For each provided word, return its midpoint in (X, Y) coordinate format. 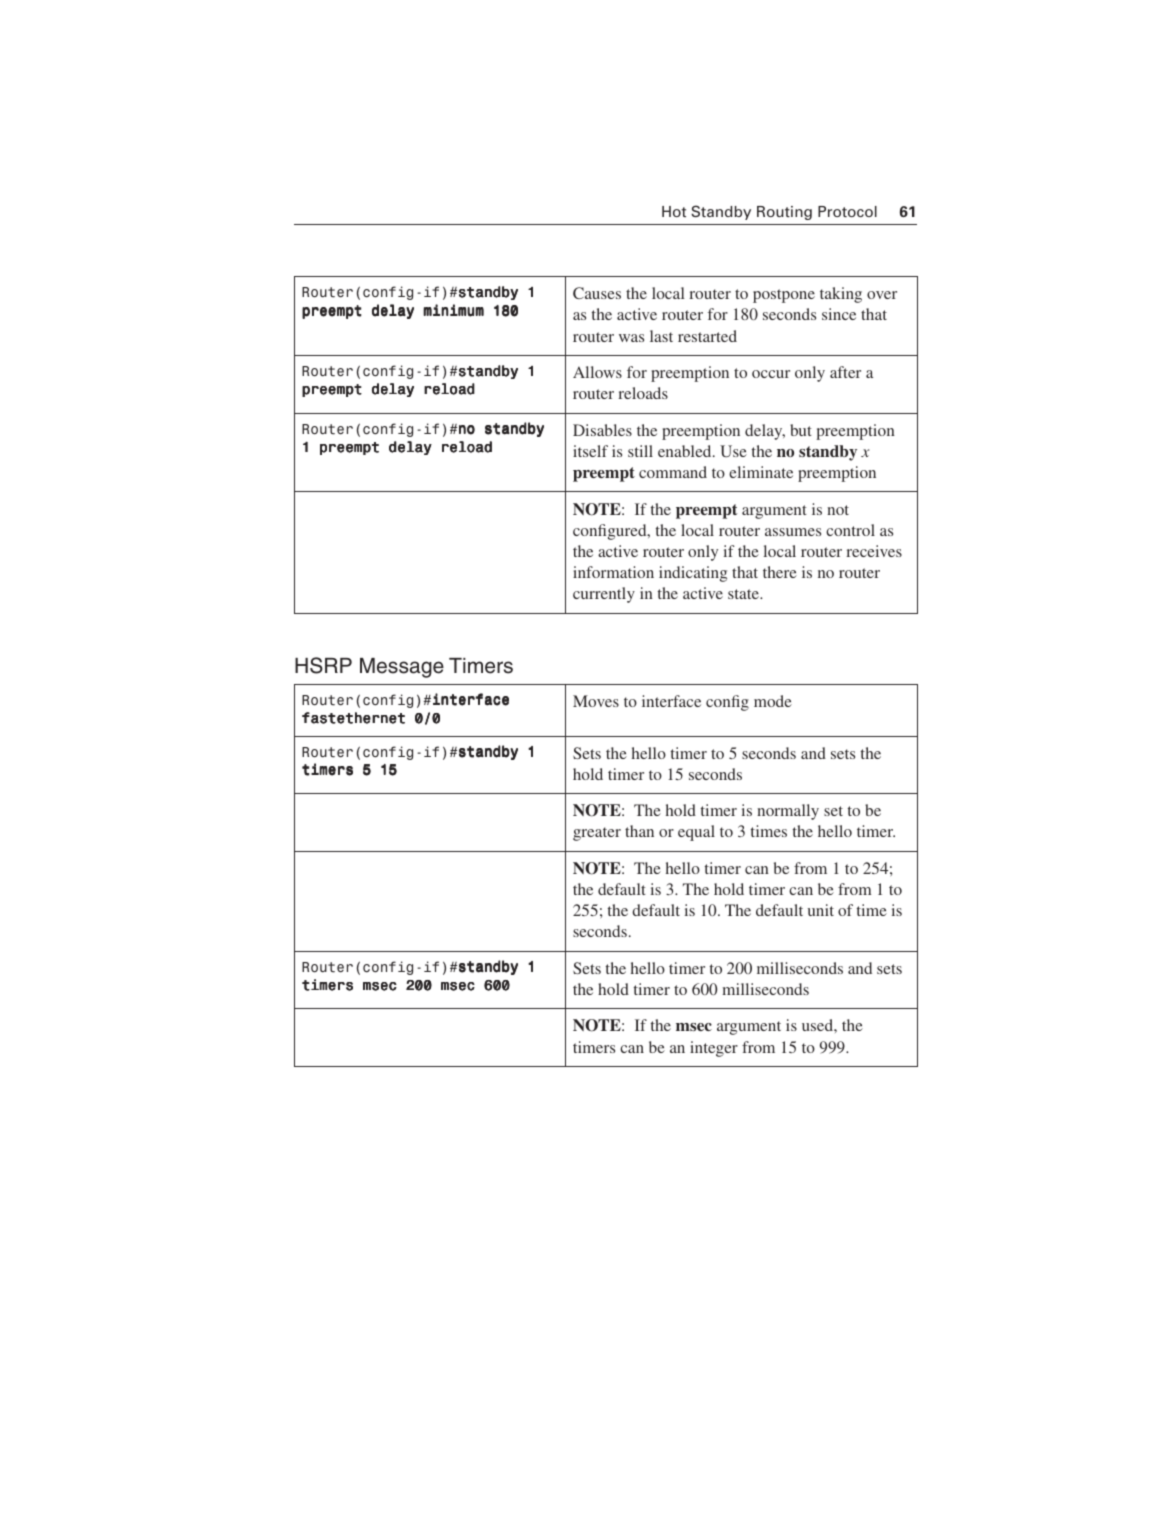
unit (821, 910)
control (850, 530)
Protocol (847, 211)
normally (788, 812)
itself (590, 451)
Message (402, 668)
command (673, 472)
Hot (674, 211)
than (639, 831)
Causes (597, 293)
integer (714, 1049)
